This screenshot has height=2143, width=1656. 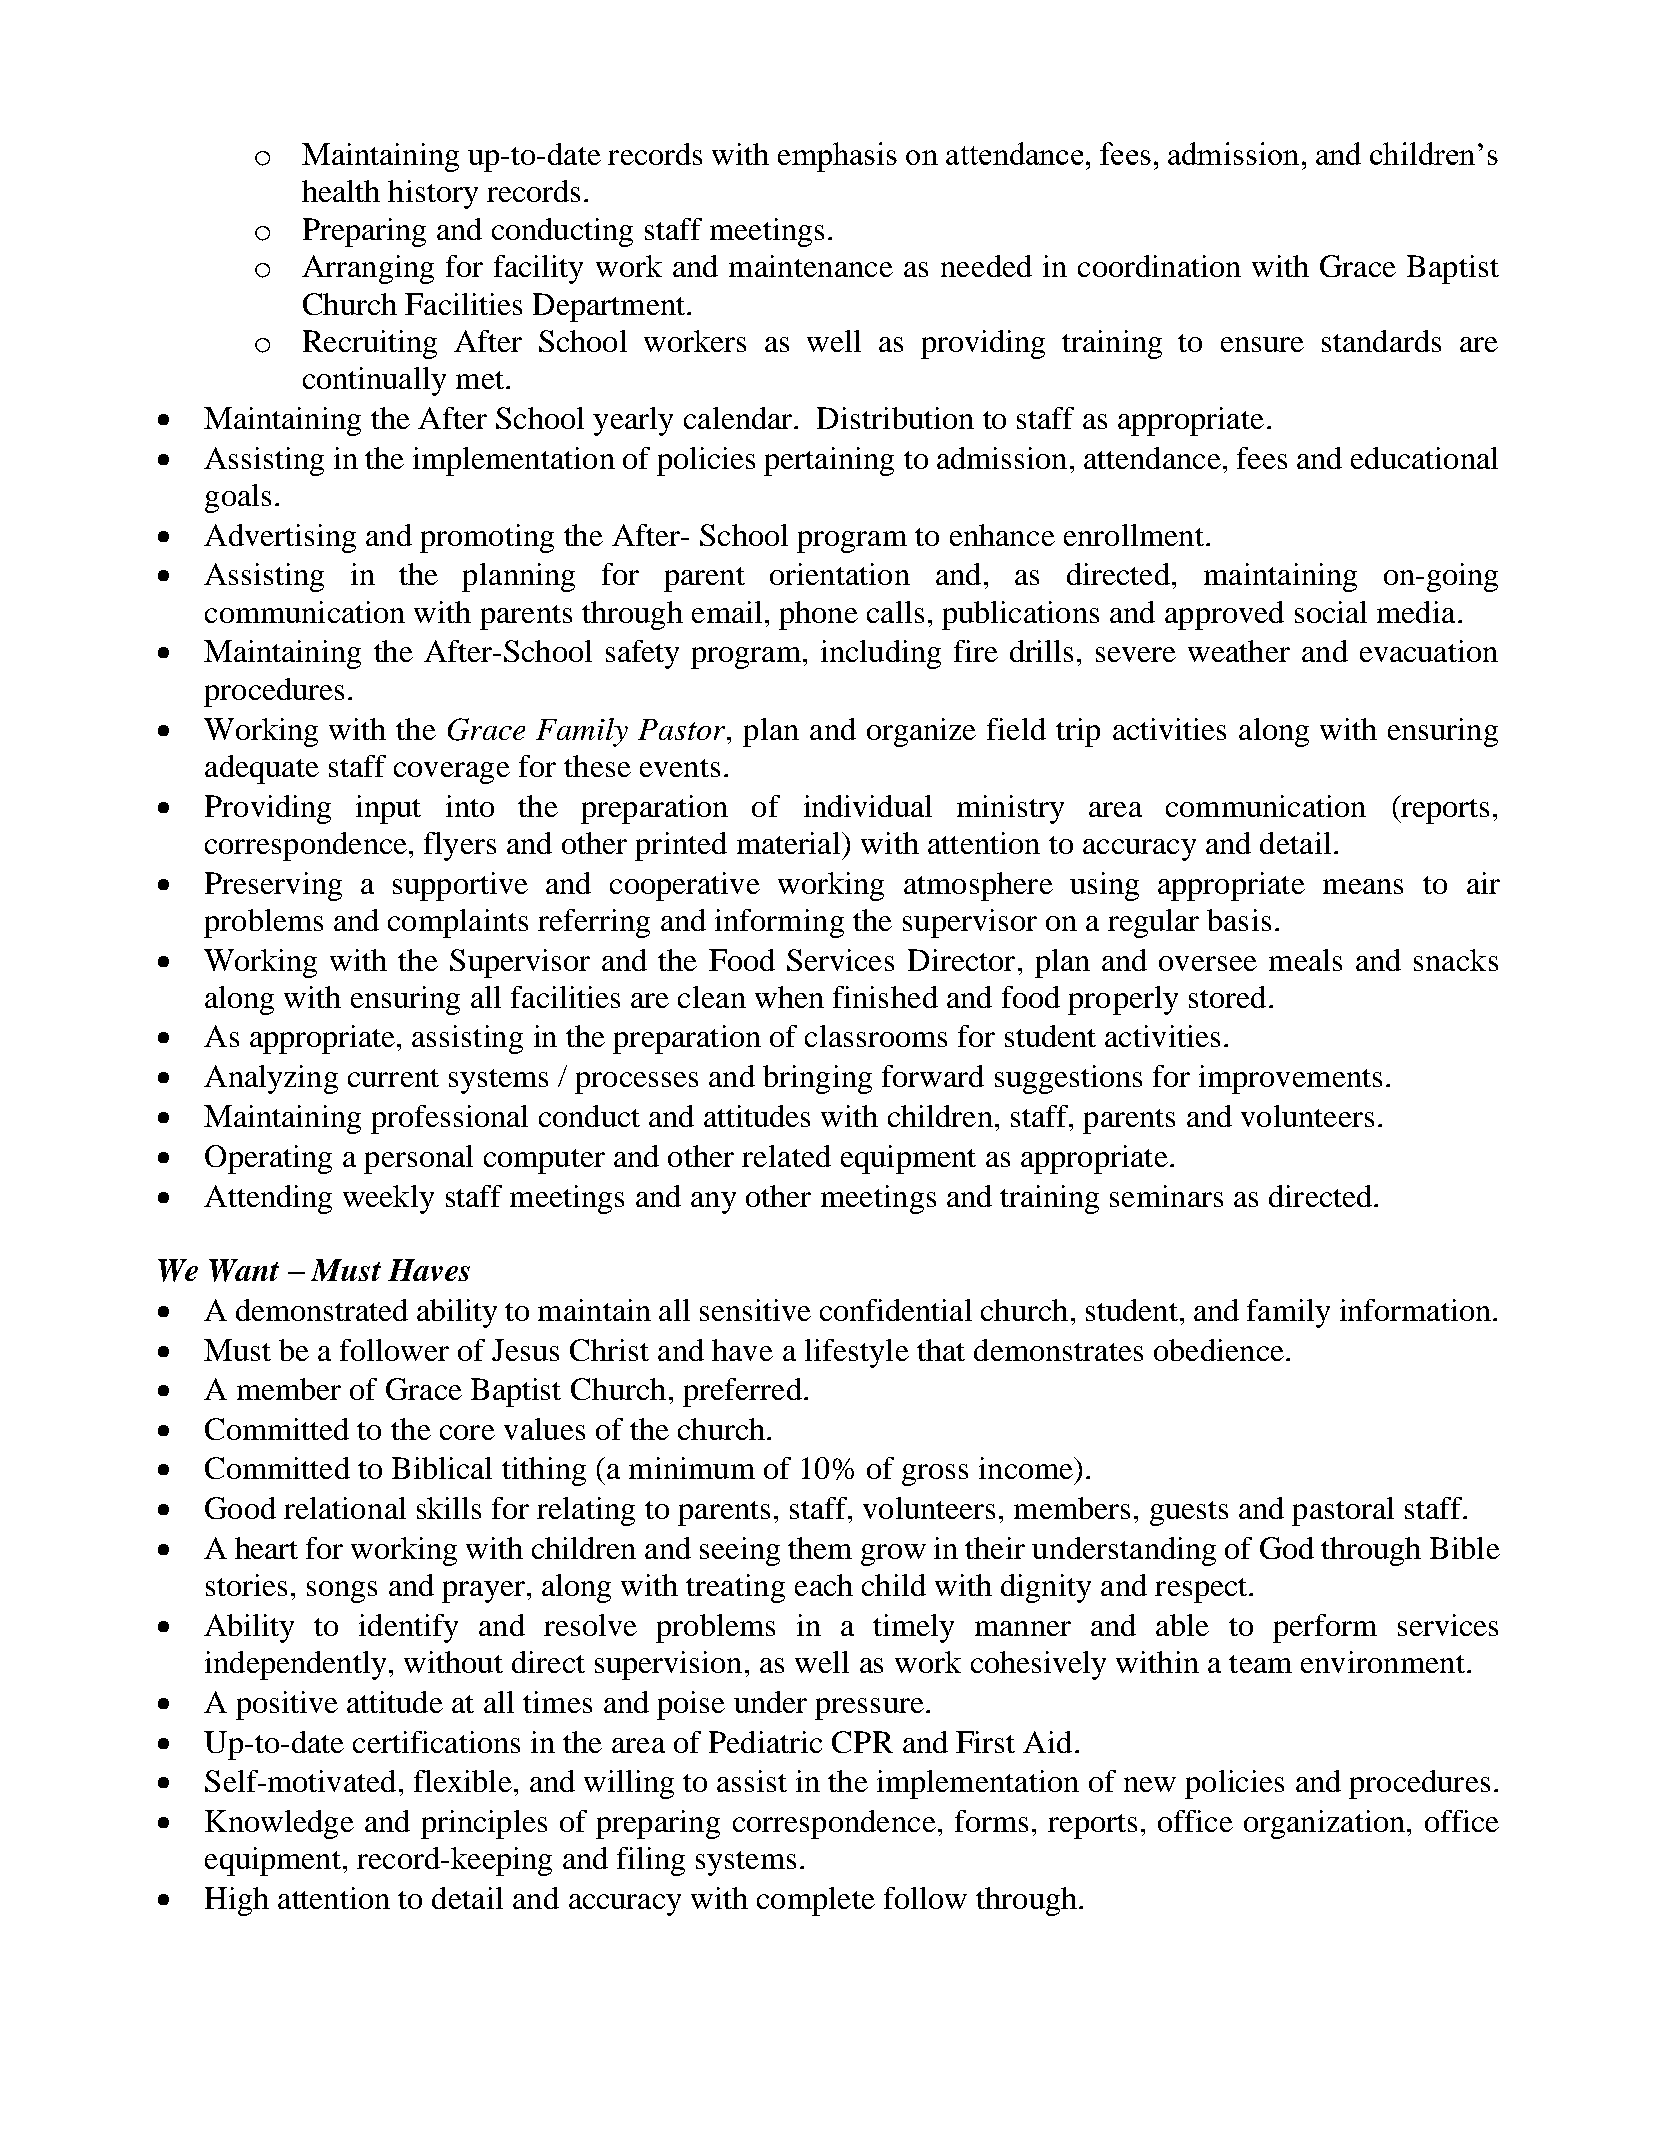 I want to click on improvements, so click(x=1290, y=1079).
